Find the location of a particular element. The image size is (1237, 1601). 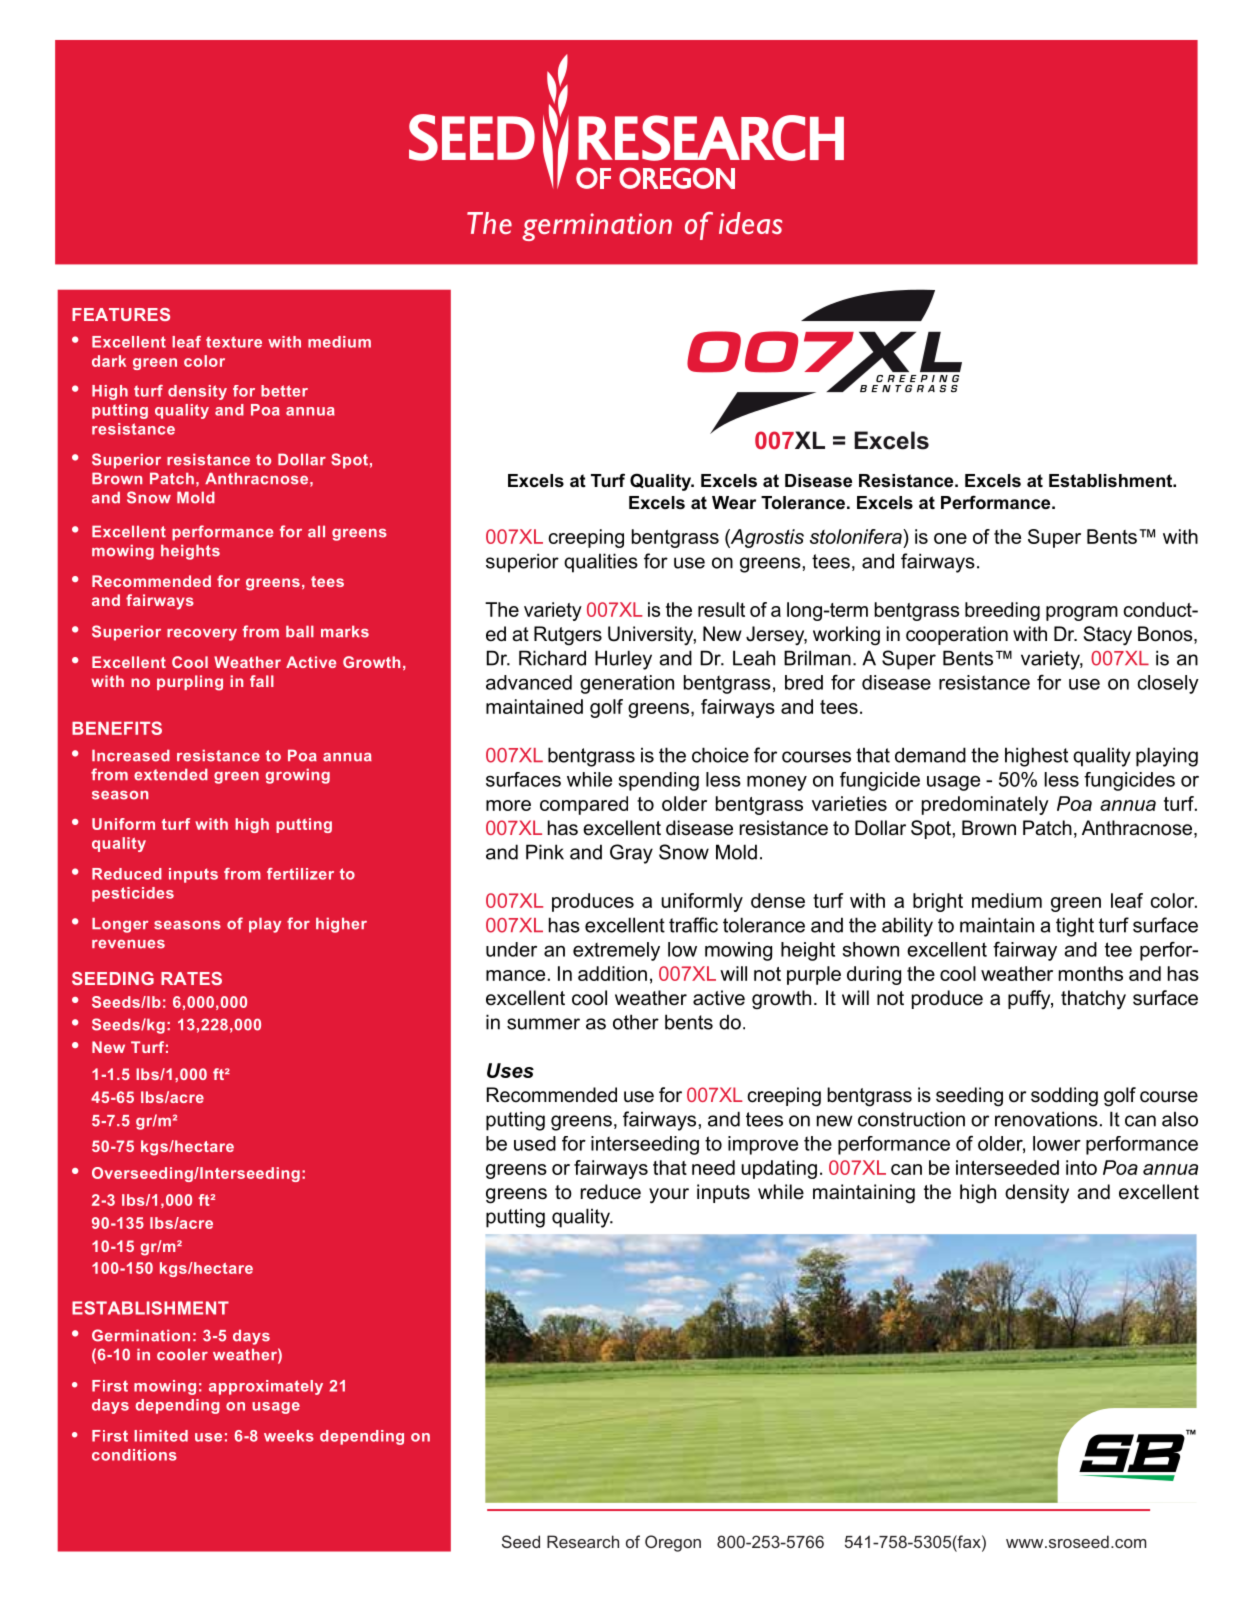

growing is located at coordinates (298, 776).
